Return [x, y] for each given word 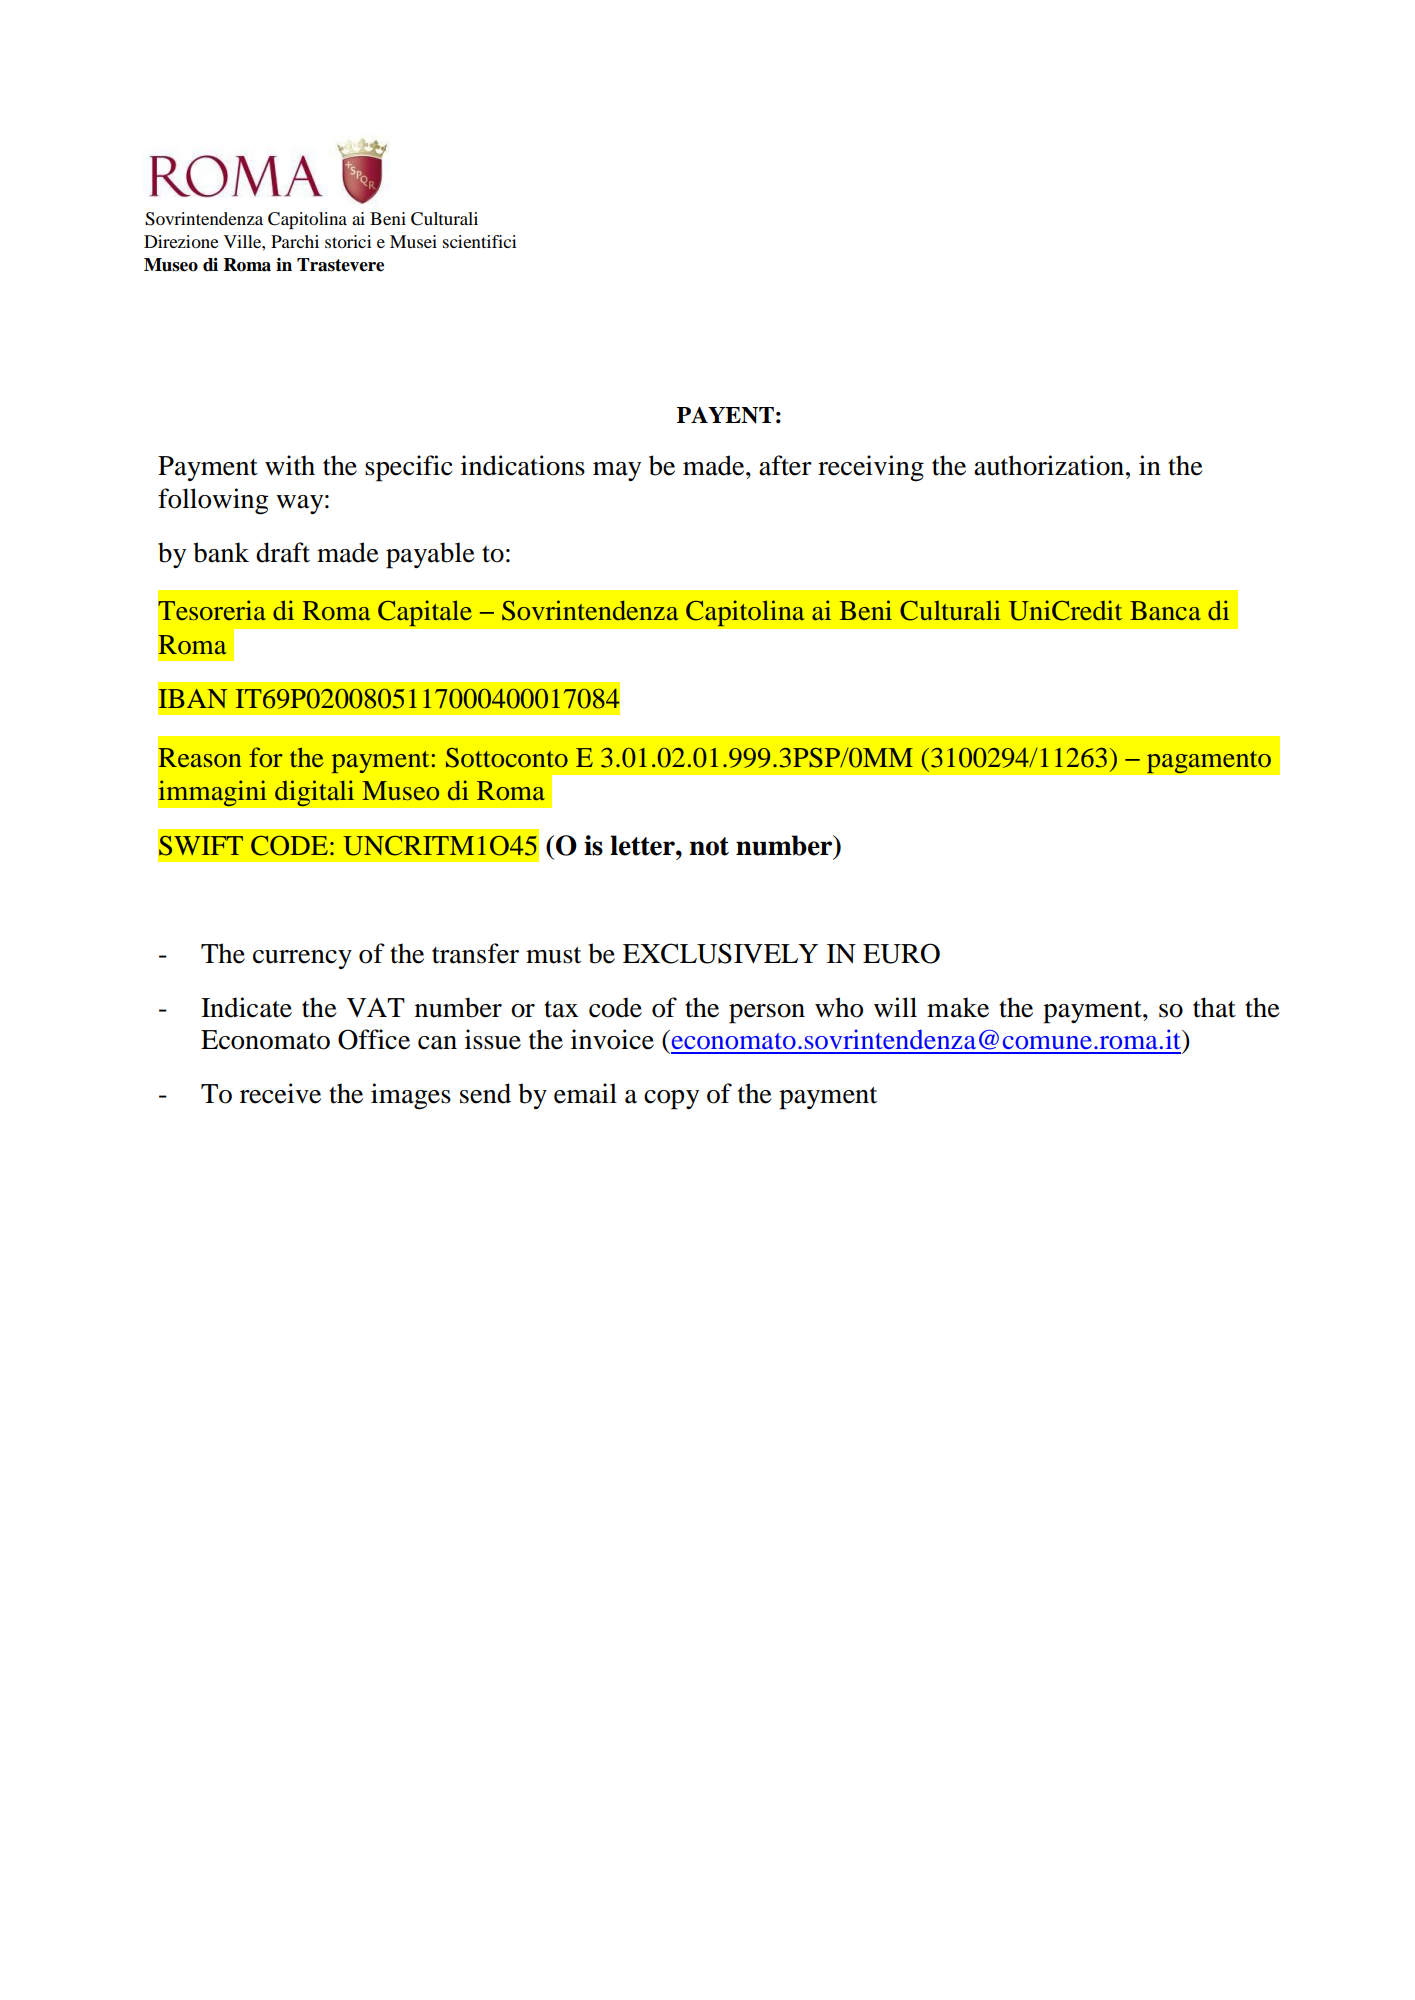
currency [302, 959]
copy [671, 1100]
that [1214, 1007]
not [709, 846]
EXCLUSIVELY [720, 953]
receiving [871, 468]
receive [280, 1093]
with [290, 465]
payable [430, 555]
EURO [901, 953]
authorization [1050, 465]
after [785, 465]
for [266, 757]
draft [283, 552]
